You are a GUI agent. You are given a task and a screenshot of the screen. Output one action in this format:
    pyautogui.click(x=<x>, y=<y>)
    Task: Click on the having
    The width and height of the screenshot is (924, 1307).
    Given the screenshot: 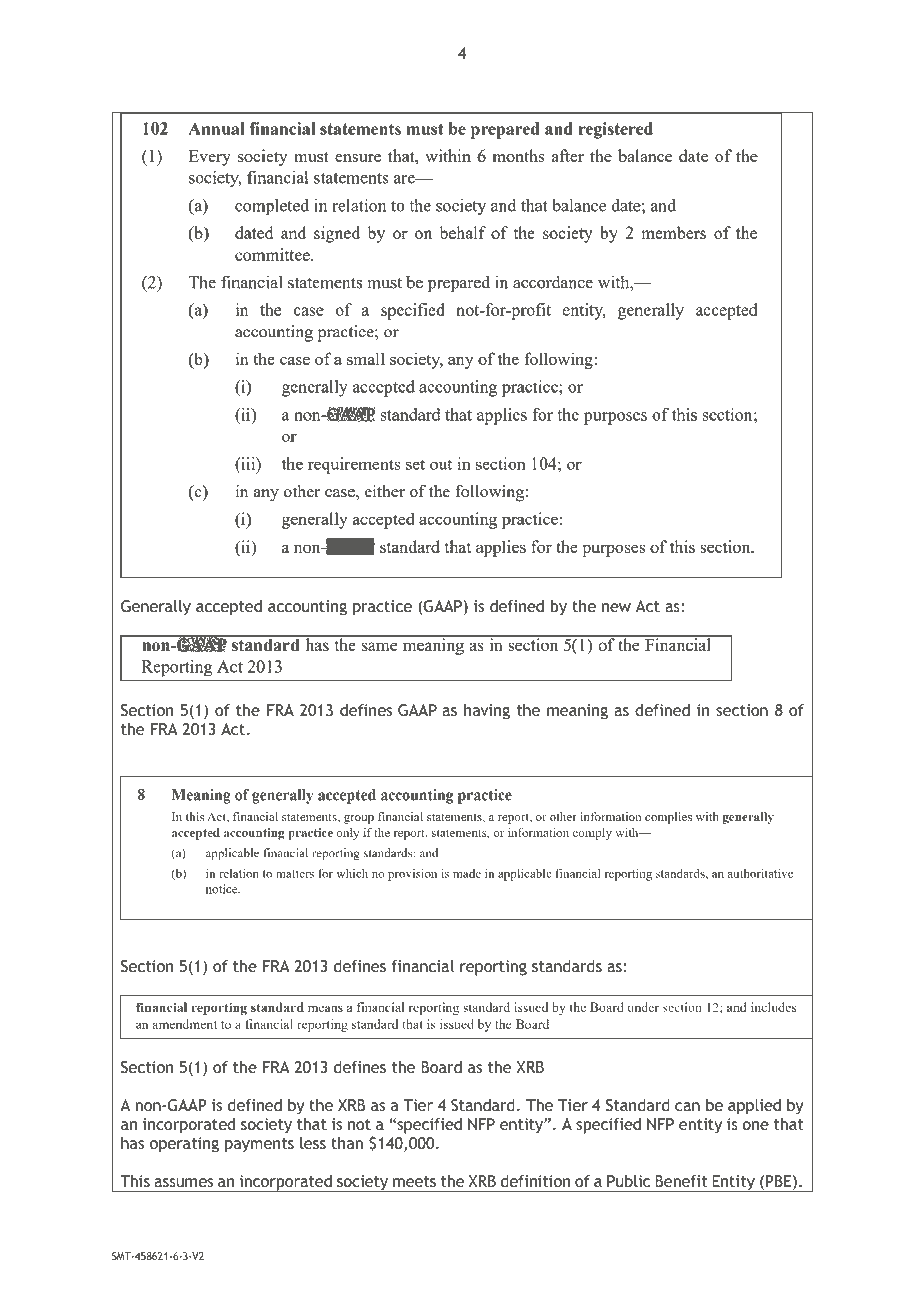 What is the action you would take?
    pyautogui.click(x=487, y=712)
